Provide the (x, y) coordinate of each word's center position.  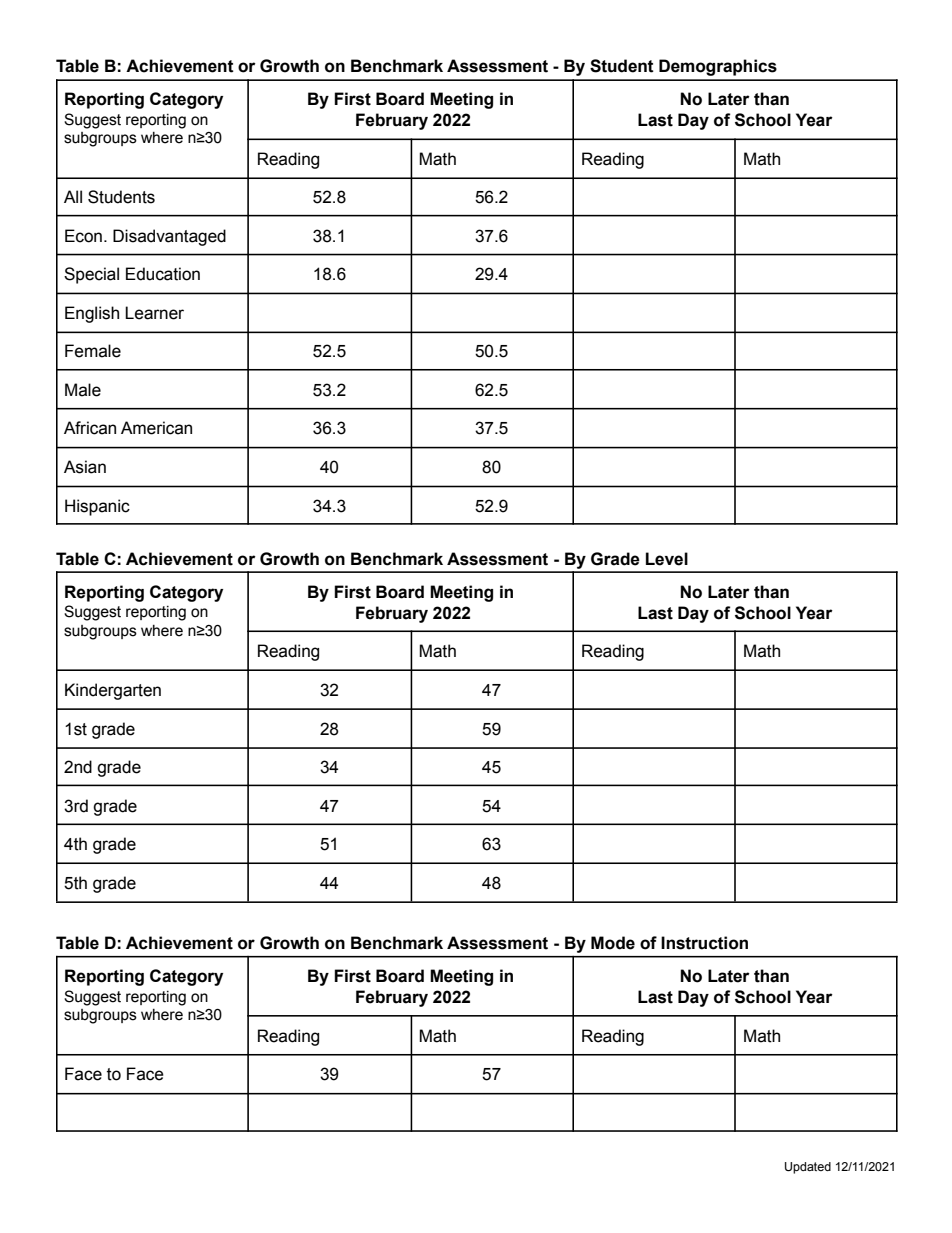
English (92, 314)
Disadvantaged (169, 237)
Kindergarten (113, 691)
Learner (154, 313)
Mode (613, 943)
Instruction (704, 943)
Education (163, 274)
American (156, 428)
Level (667, 559)
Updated (808, 1168)
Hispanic (97, 507)
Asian (85, 467)
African (90, 428)
